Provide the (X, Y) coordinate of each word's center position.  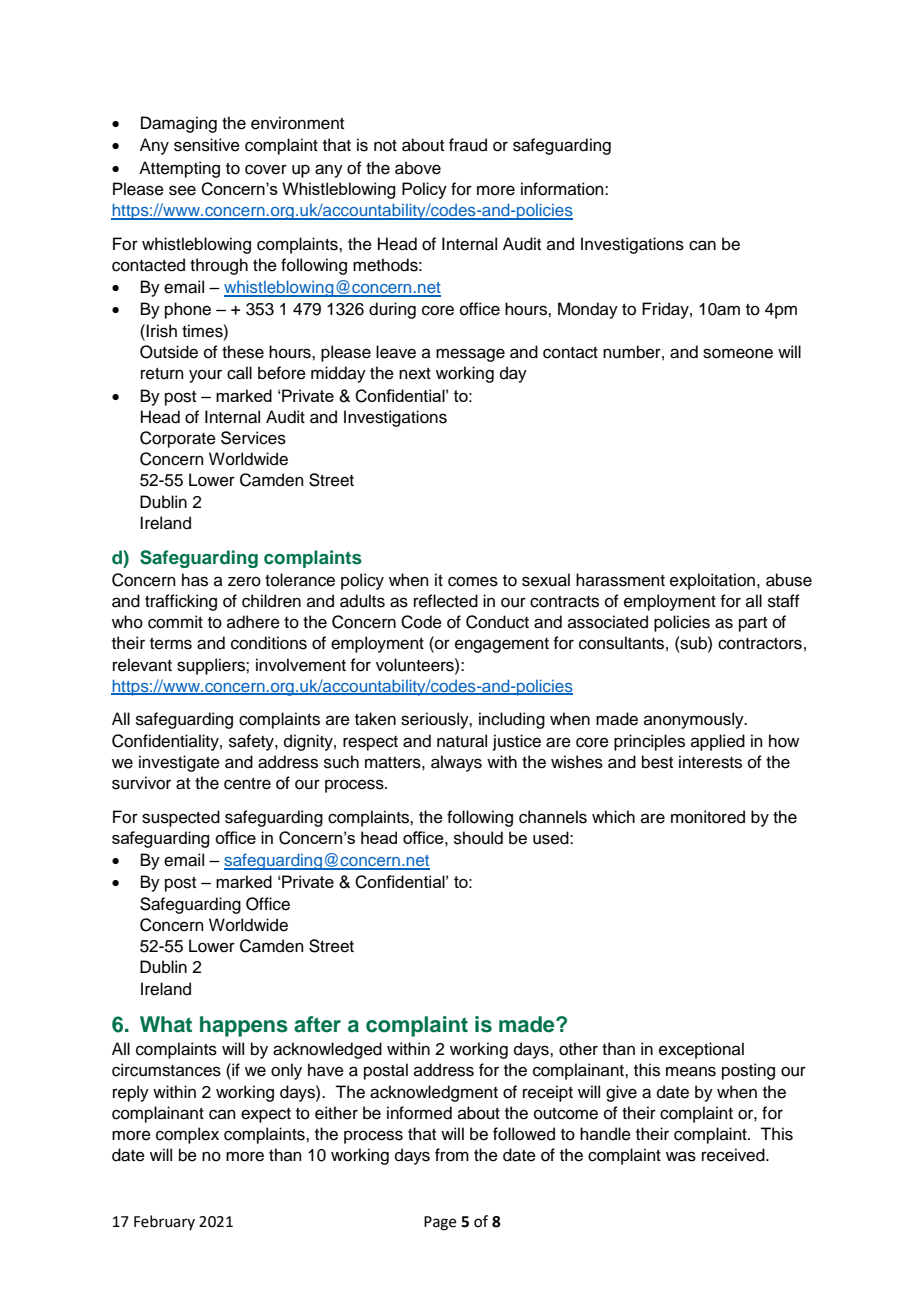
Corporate (178, 439)
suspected (181, 818)
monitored (708, 817)
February (164, 1222)
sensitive (207, 145)
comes (473, 581)
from (452, 1155)
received (734, 1155)
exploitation (712, 581)
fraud (468, 145)
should (478, 838)
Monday (588, 310)
